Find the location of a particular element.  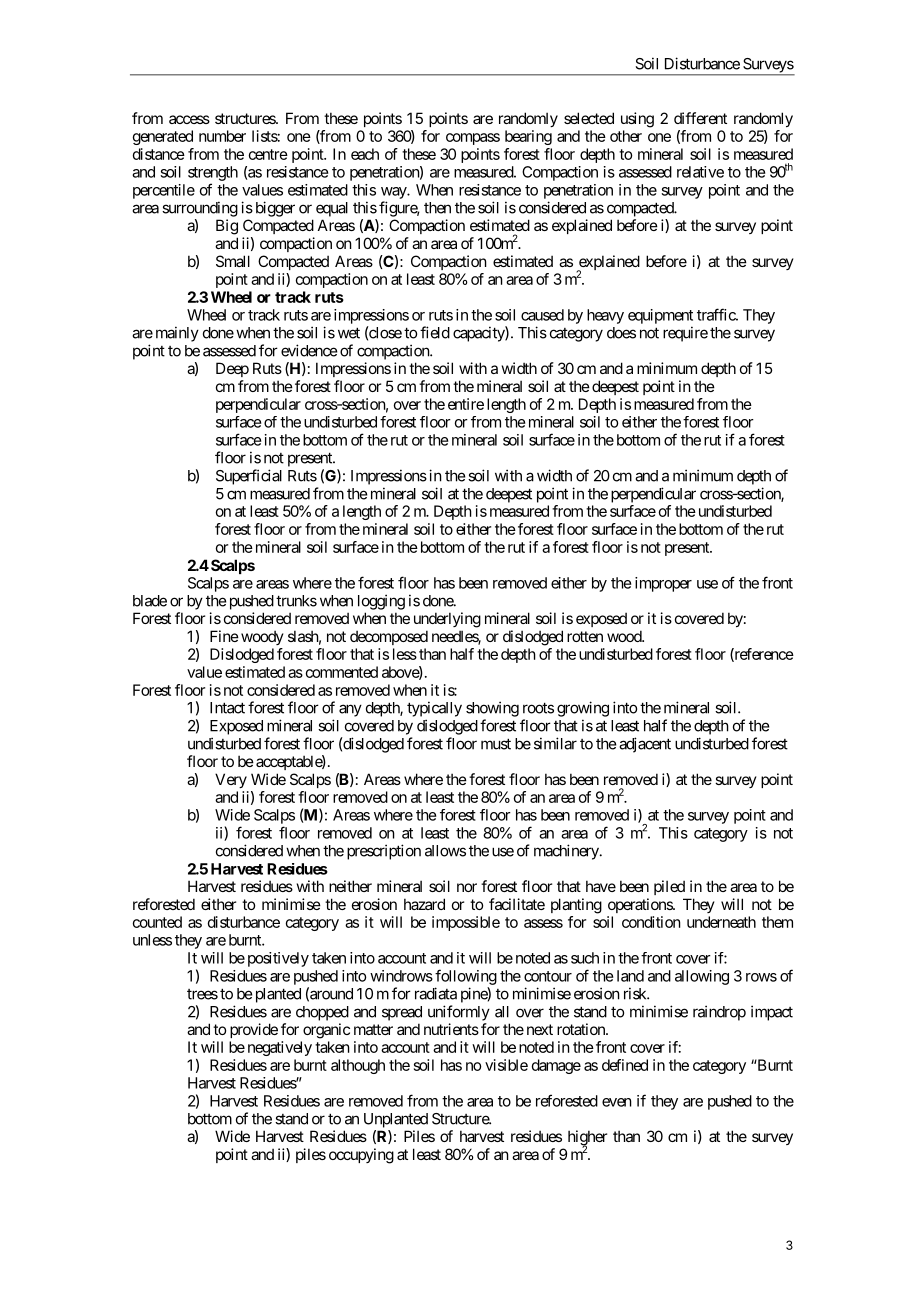

Superficial is located at coordinates (249, 477).
